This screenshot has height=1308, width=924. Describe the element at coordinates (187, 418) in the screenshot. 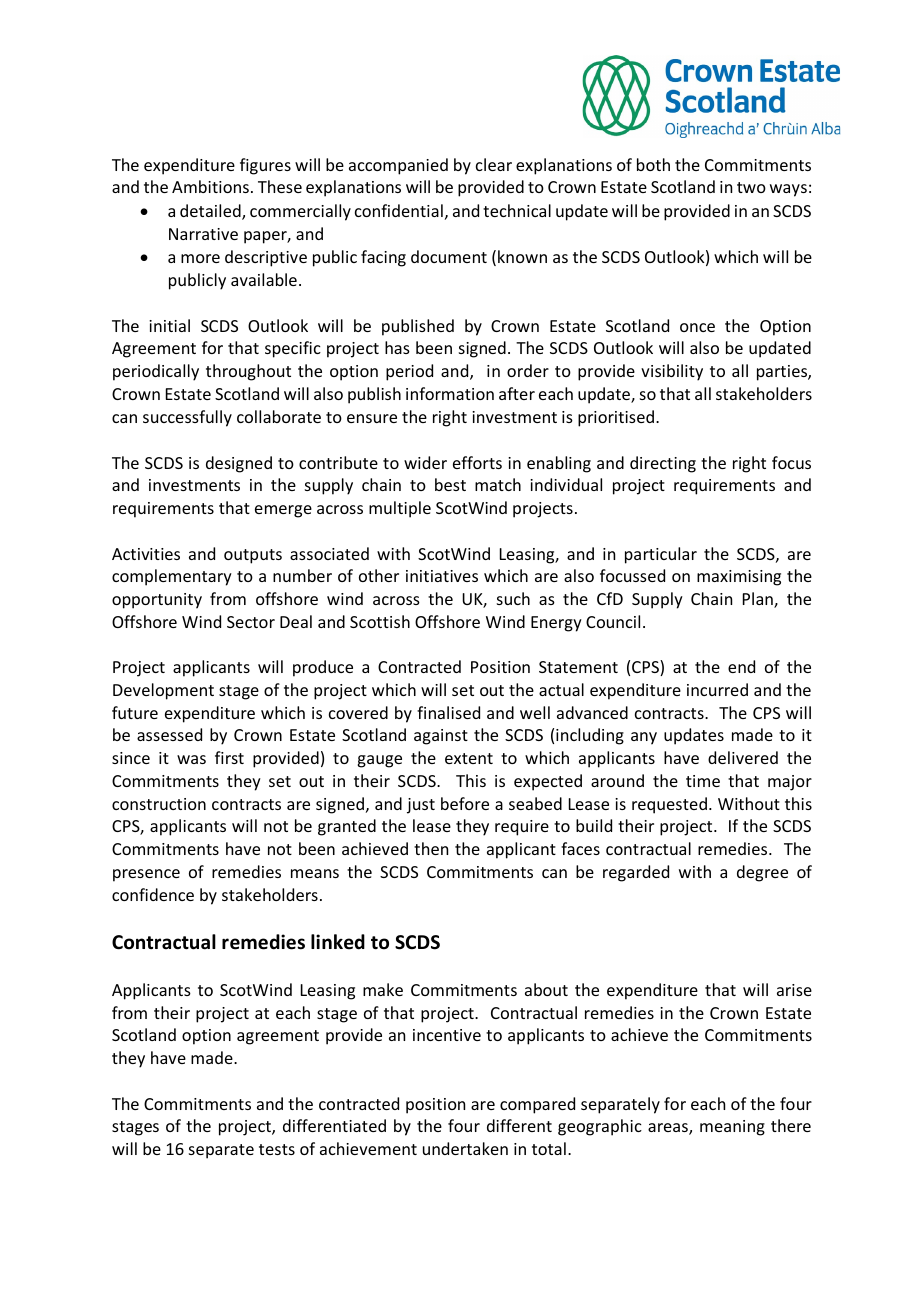

I see `successfully` at that location.
